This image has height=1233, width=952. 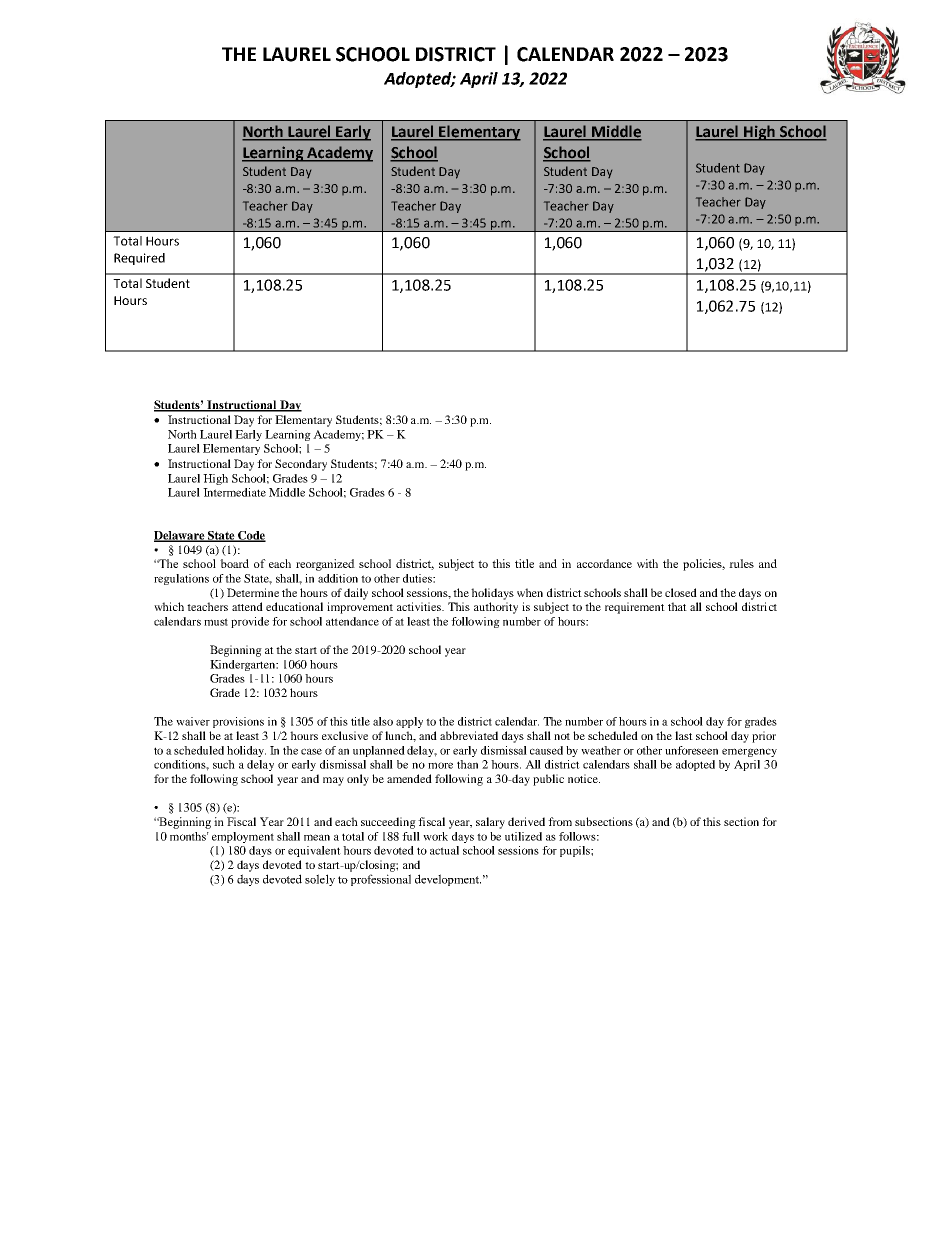 What do you see at coordinates (420, 606) in the image?
I see `activities` at bounding box center [420, 606].
